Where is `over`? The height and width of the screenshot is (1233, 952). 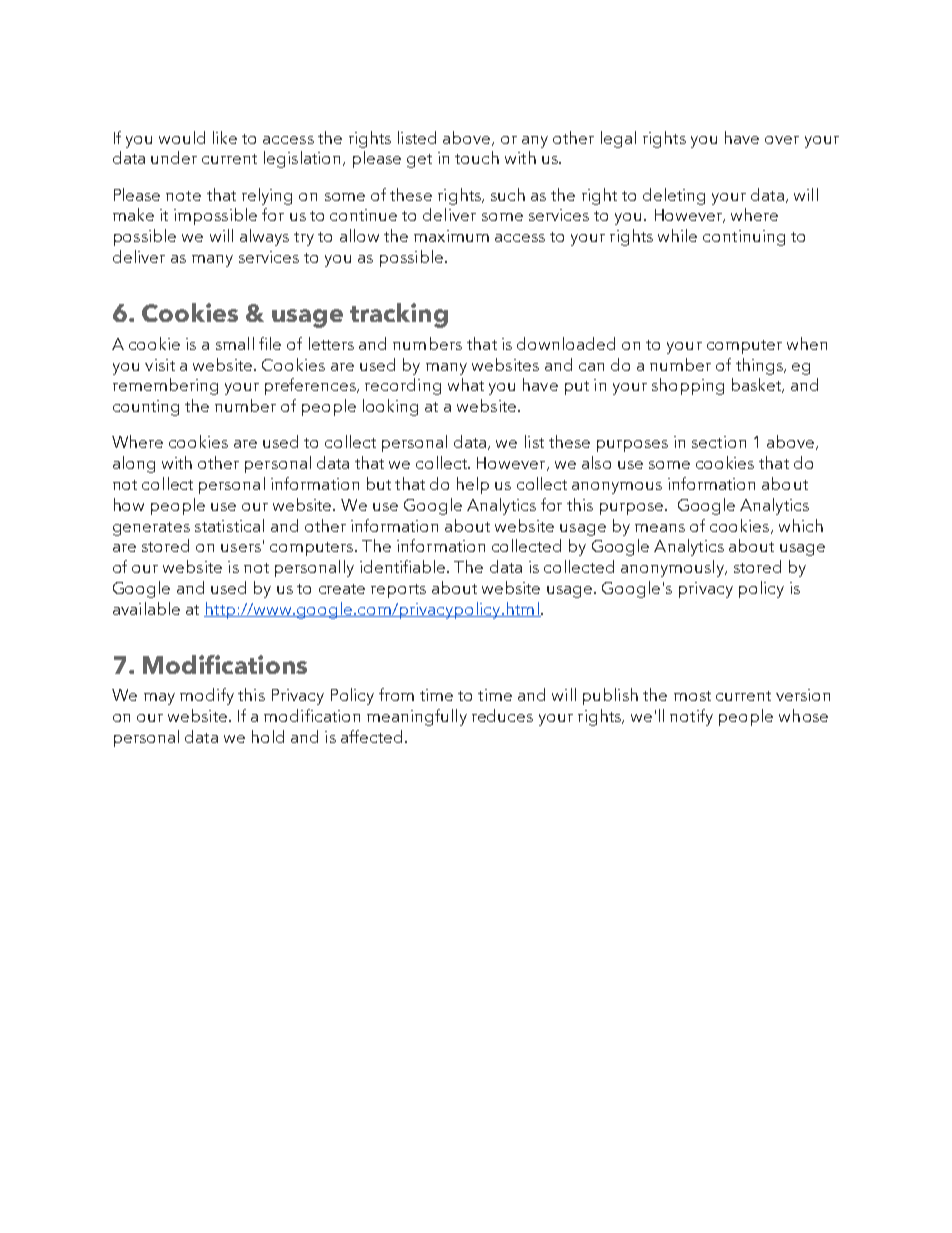
over is located at coordinates (782, 140).
